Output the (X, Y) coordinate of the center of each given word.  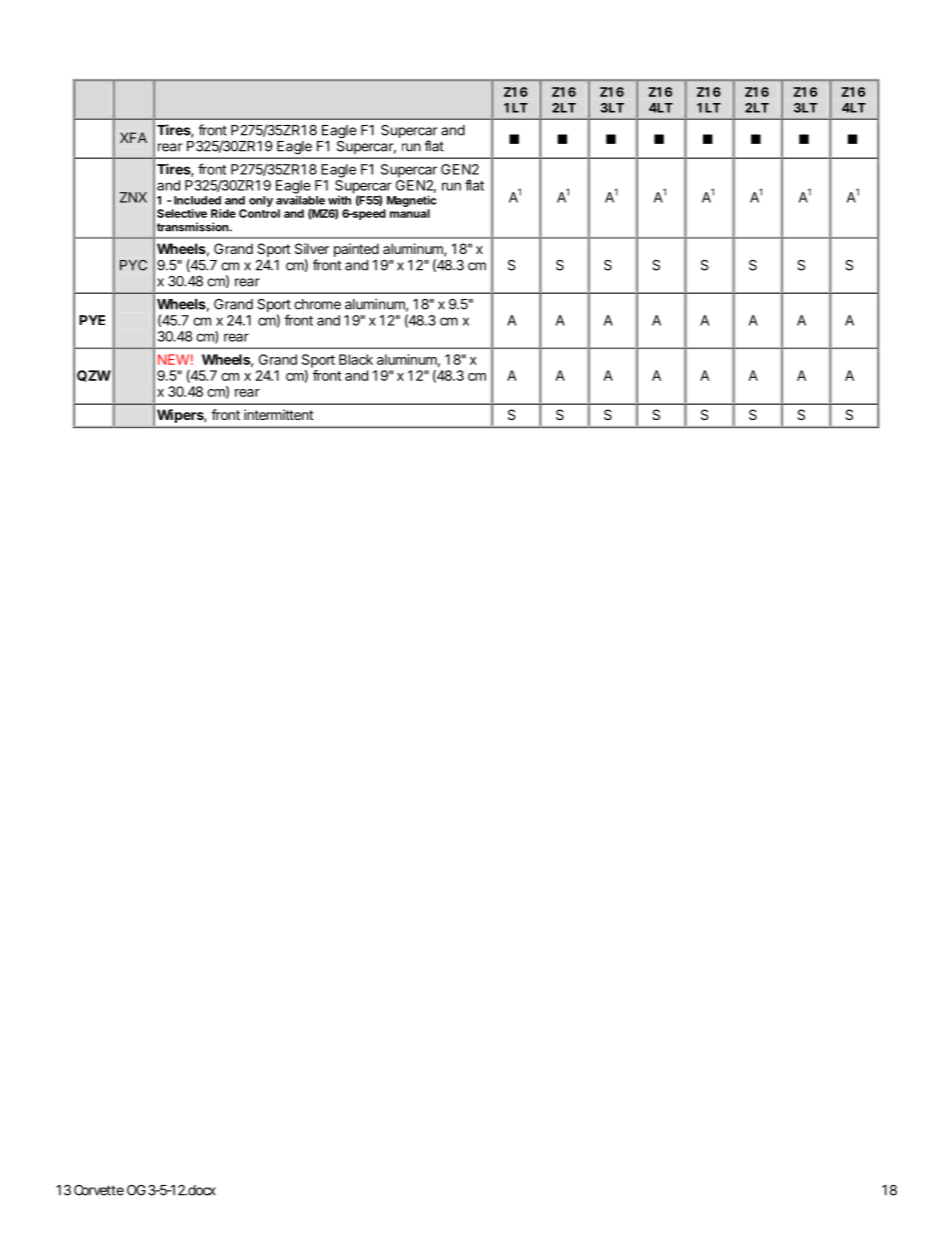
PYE (92, 320)
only (261, 201)
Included (197, 200)
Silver (312, 248)
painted (356, 250)
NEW (173, 359)
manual (410, 213)
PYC (133, 265)
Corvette (99, 1190)
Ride (223, 213)
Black (356, 359)
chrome (317, 304)
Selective (182, 213)
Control (259, 213)
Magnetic (411, 201)
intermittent (279, 414)
